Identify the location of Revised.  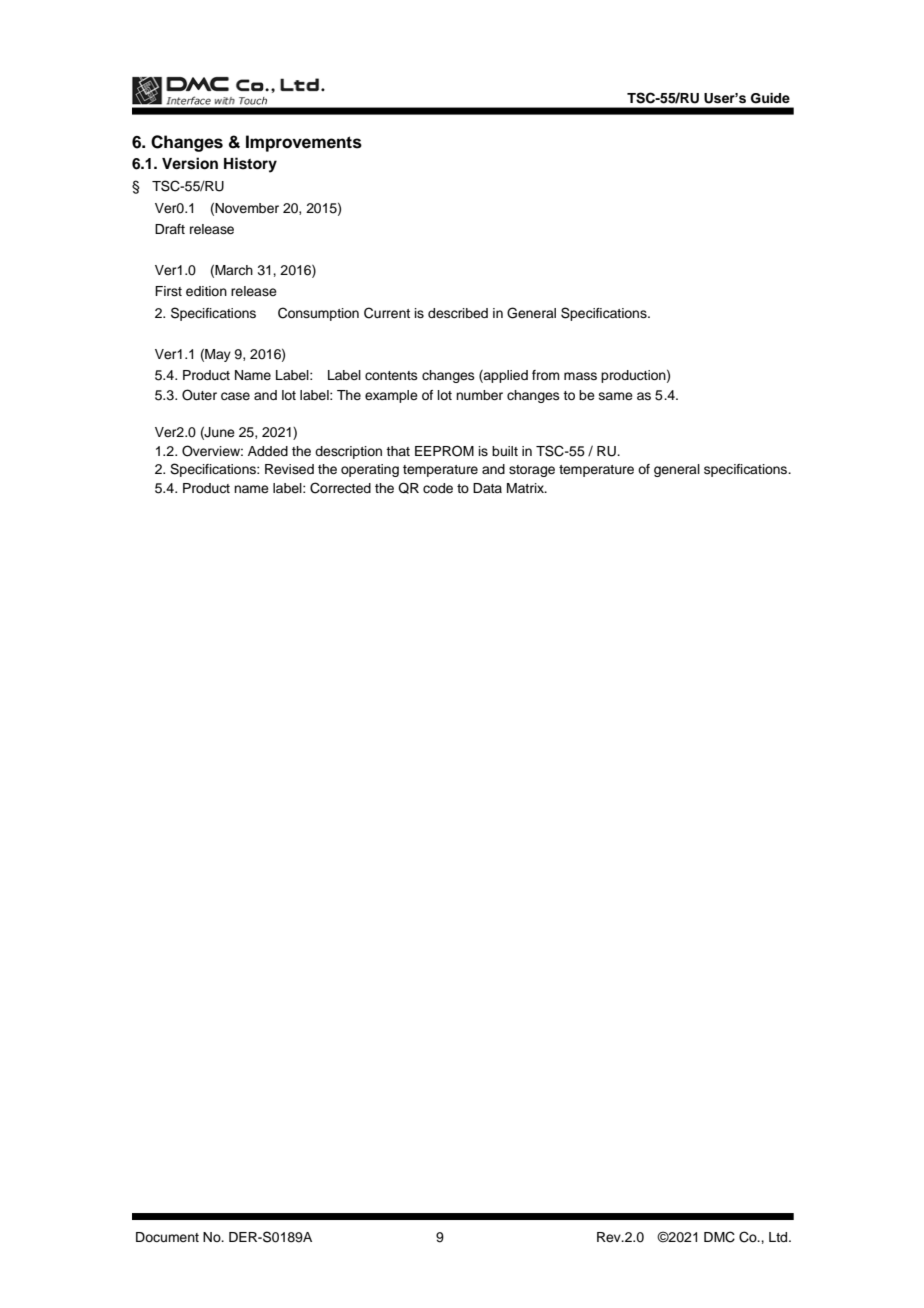
(289, 469).
